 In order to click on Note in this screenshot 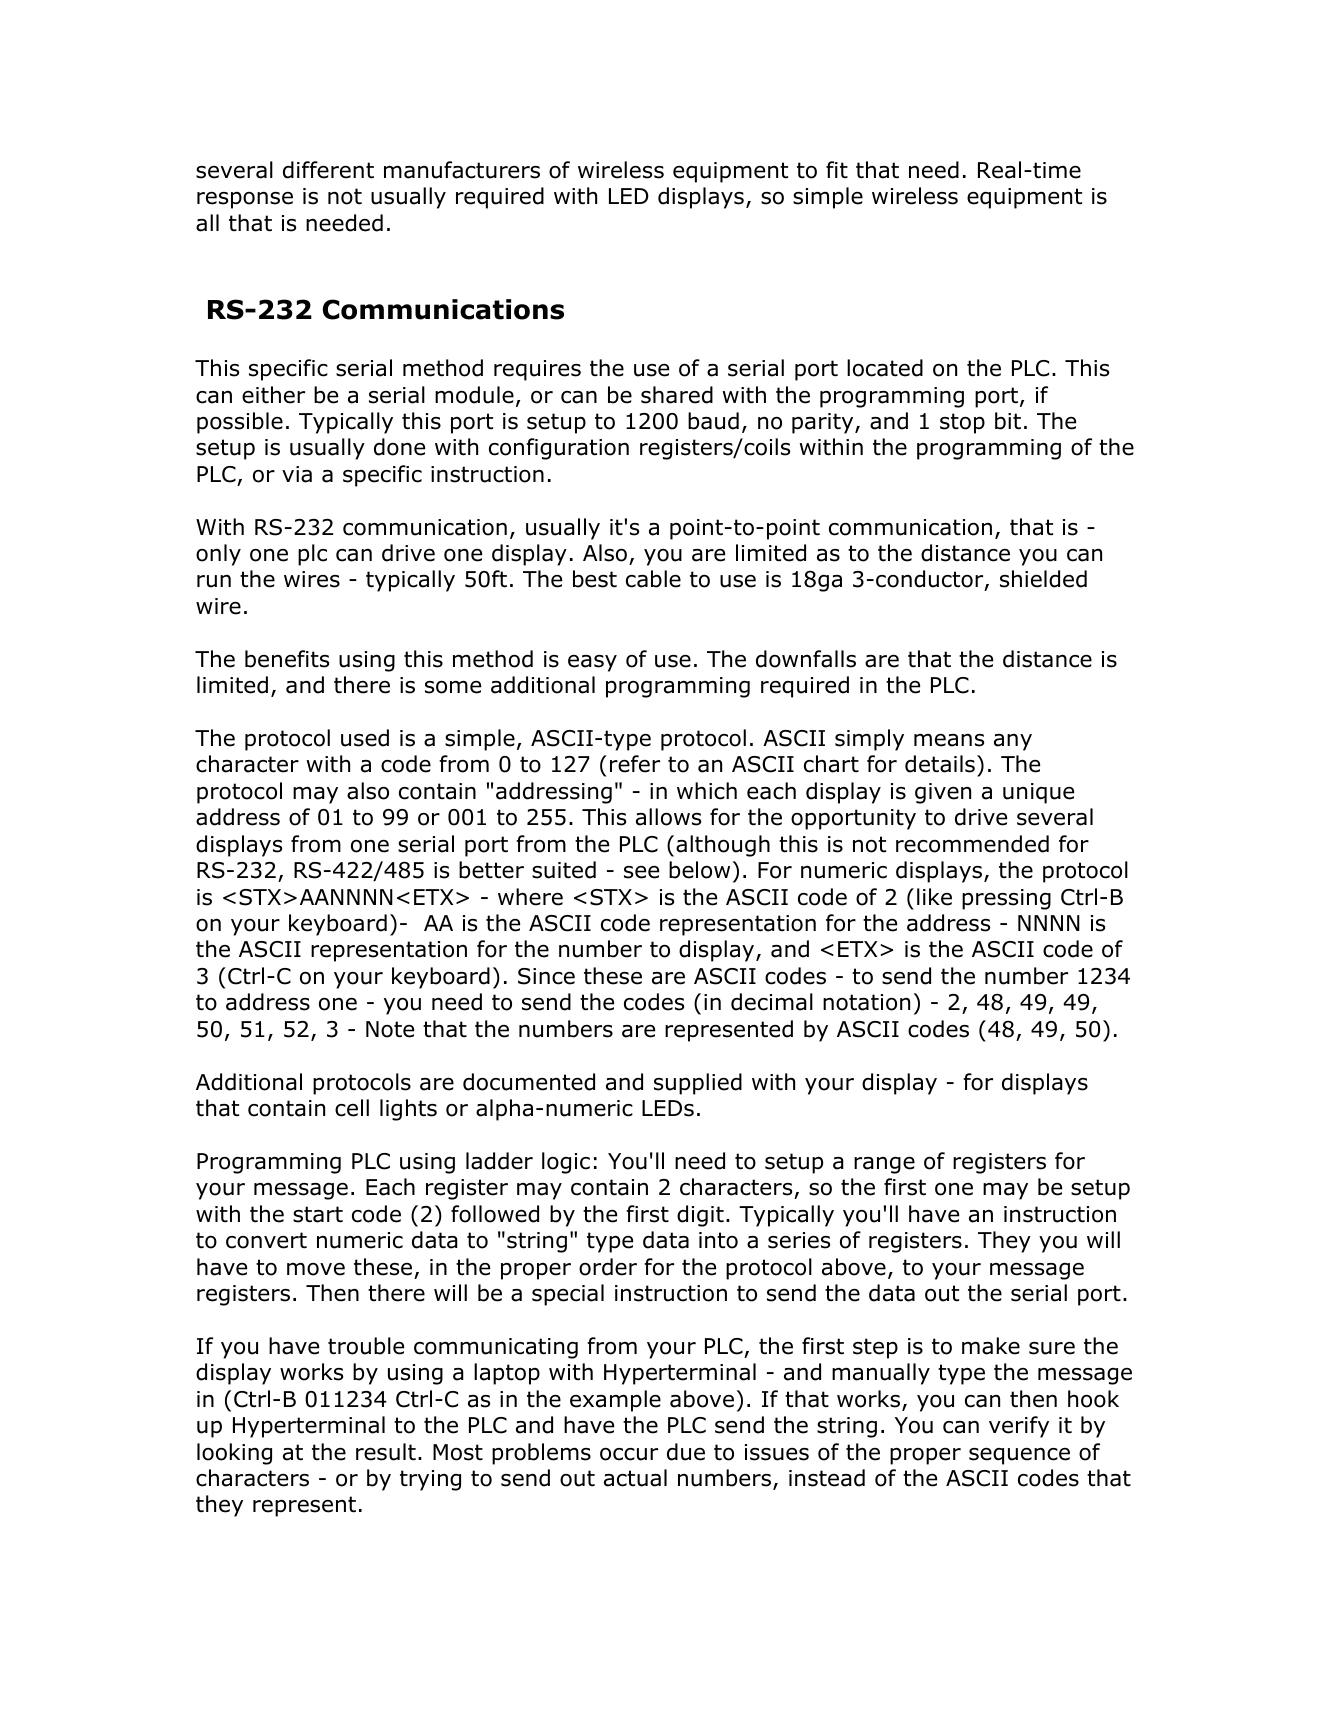, I will do `click(390, 1029)`.
